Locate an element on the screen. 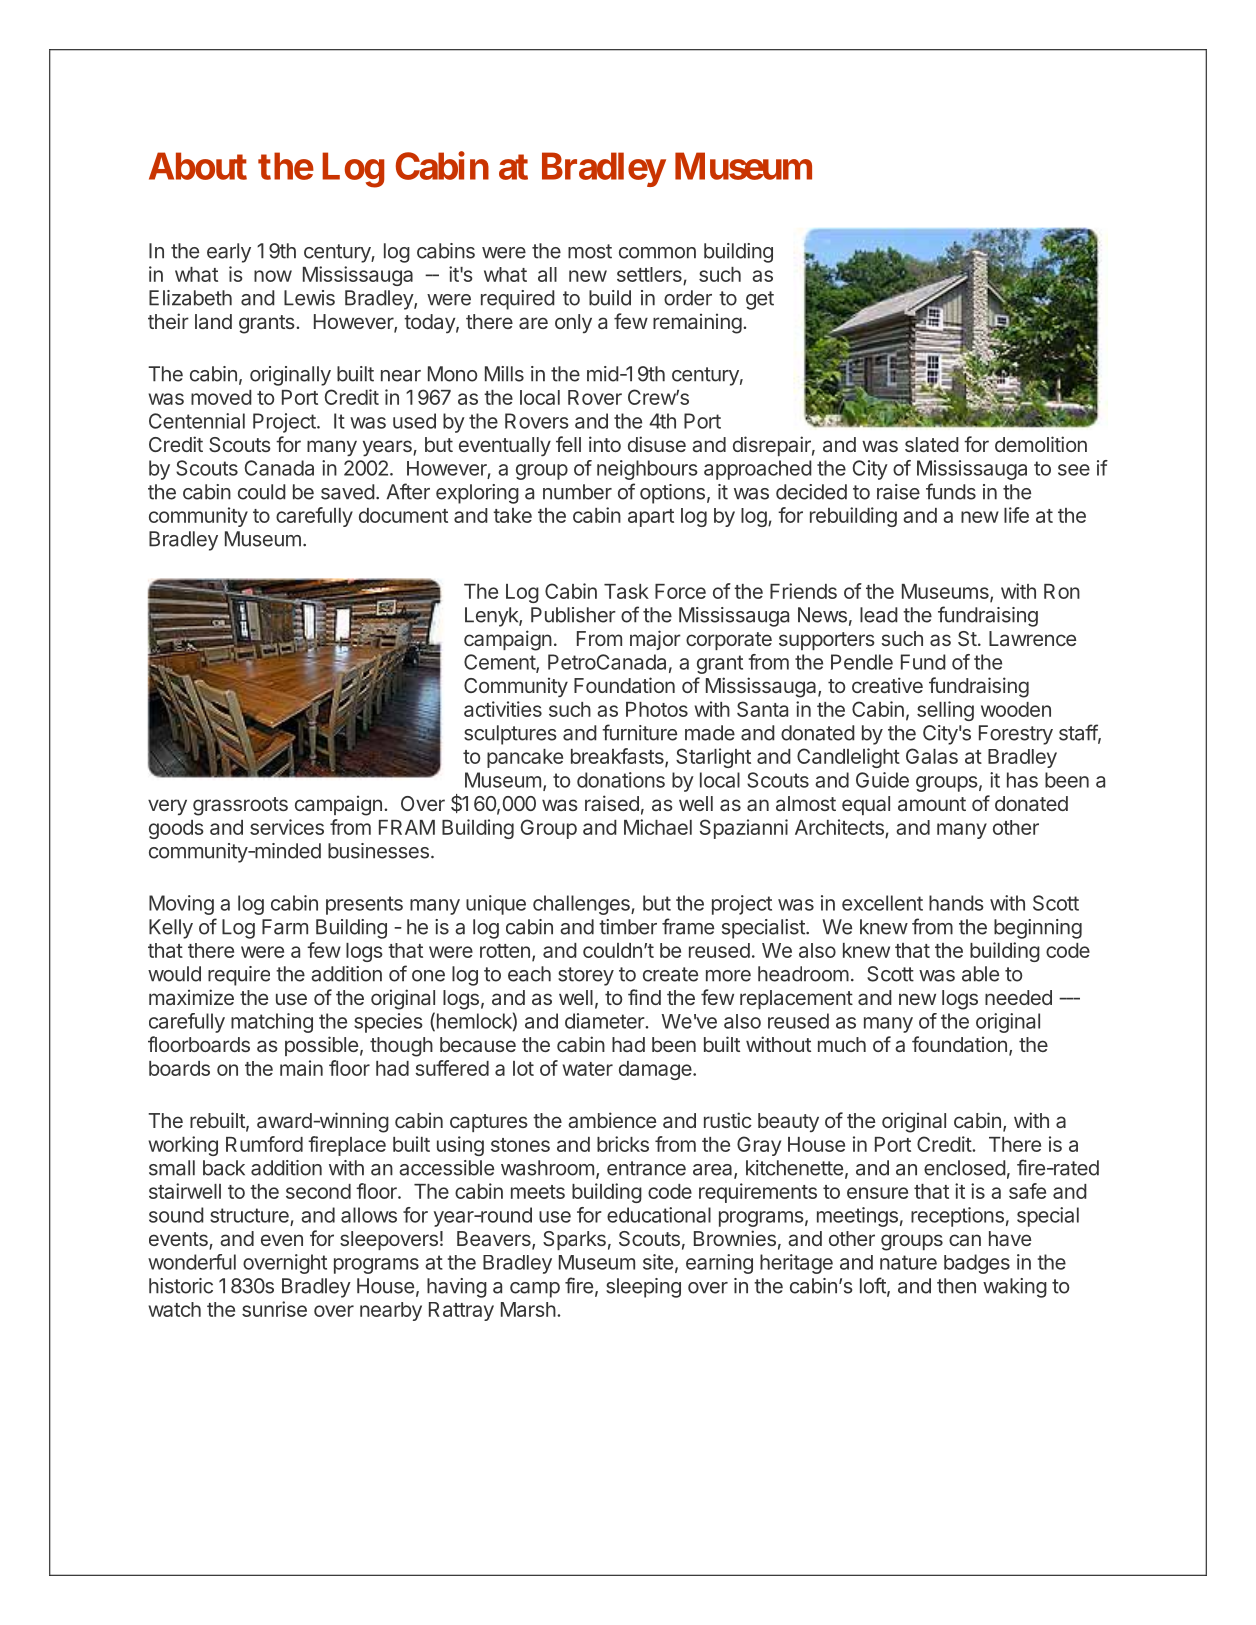 The image size is (1256, 1625). then is located at coordinates (956, 1286).
